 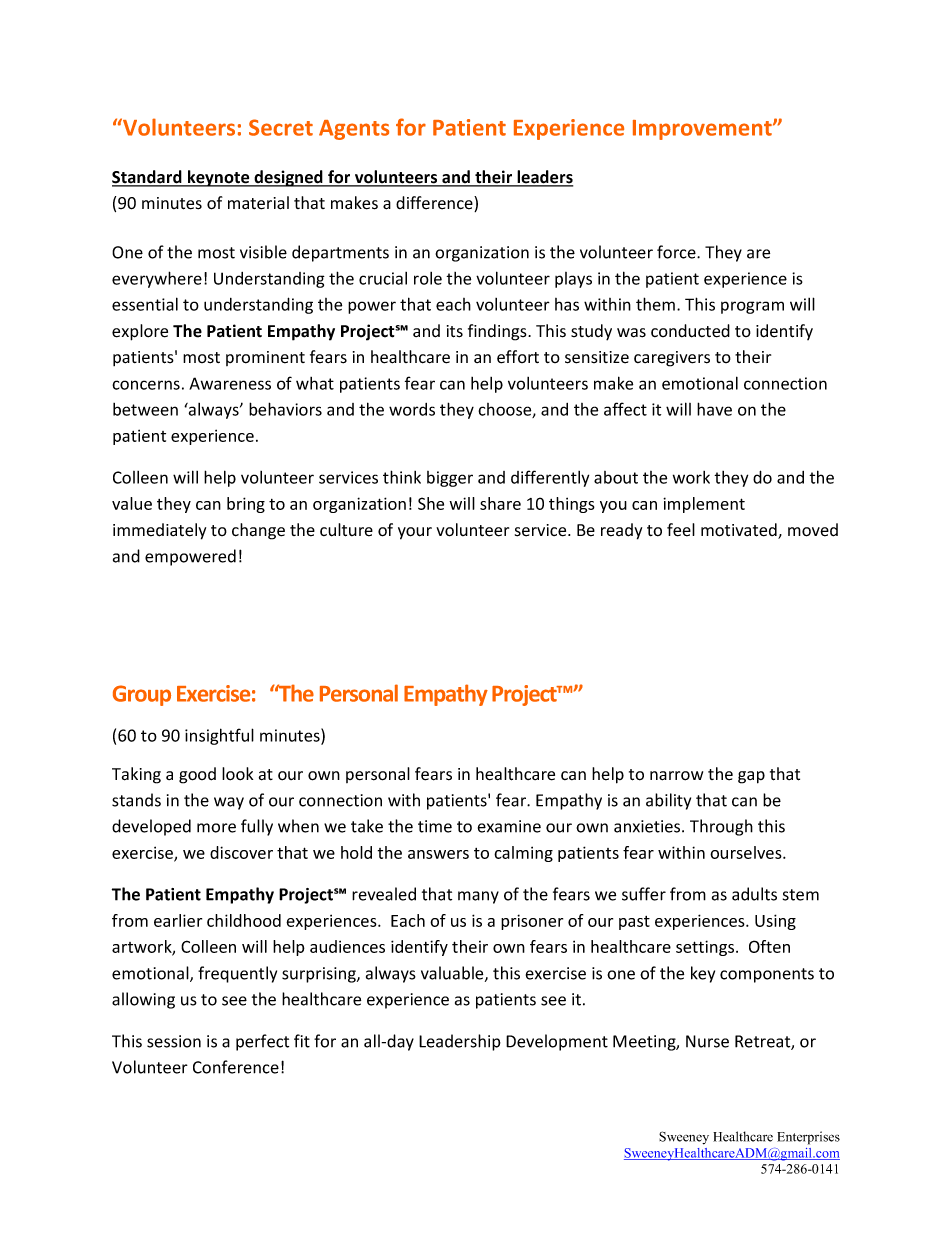 I want to click on many, so click(x=478, y=897).
